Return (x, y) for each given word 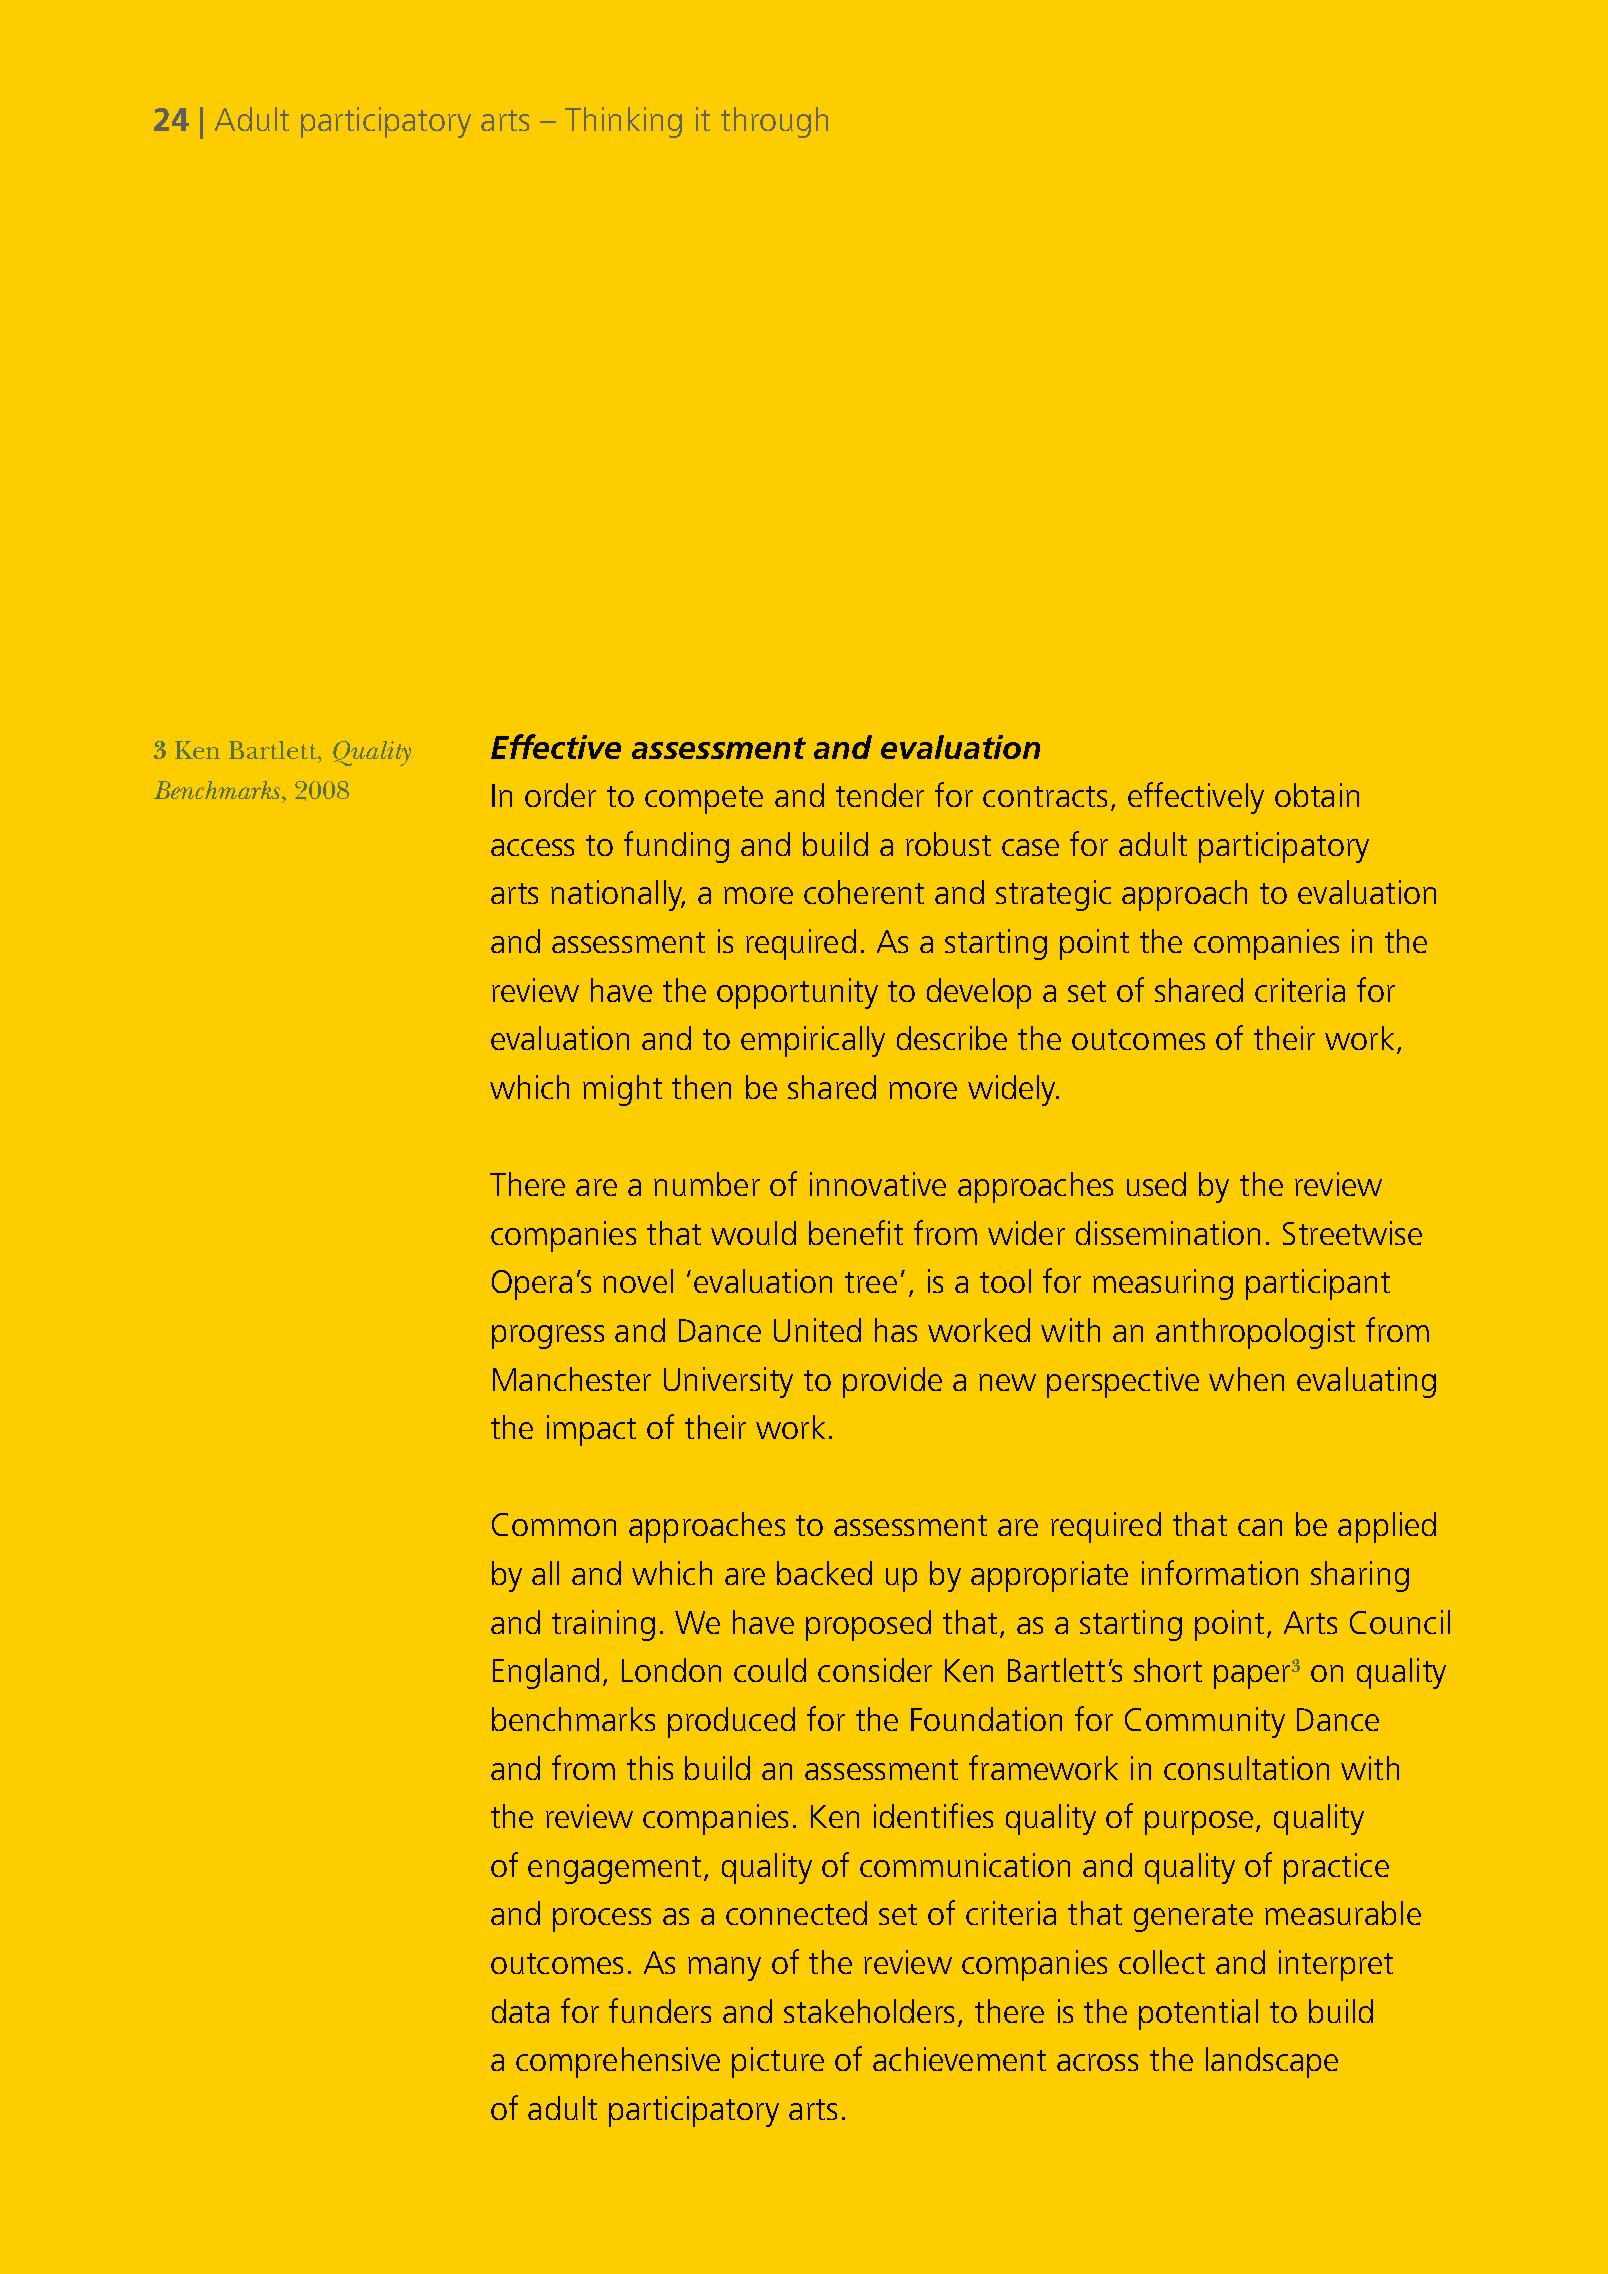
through (774, 122)
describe (952, 1038)
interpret (1336, 1965)
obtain (1317, 795)
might (622, 1090)
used (1156, 1184)
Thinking (623, 122)
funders (660, 2010)
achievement (959, 2059)
